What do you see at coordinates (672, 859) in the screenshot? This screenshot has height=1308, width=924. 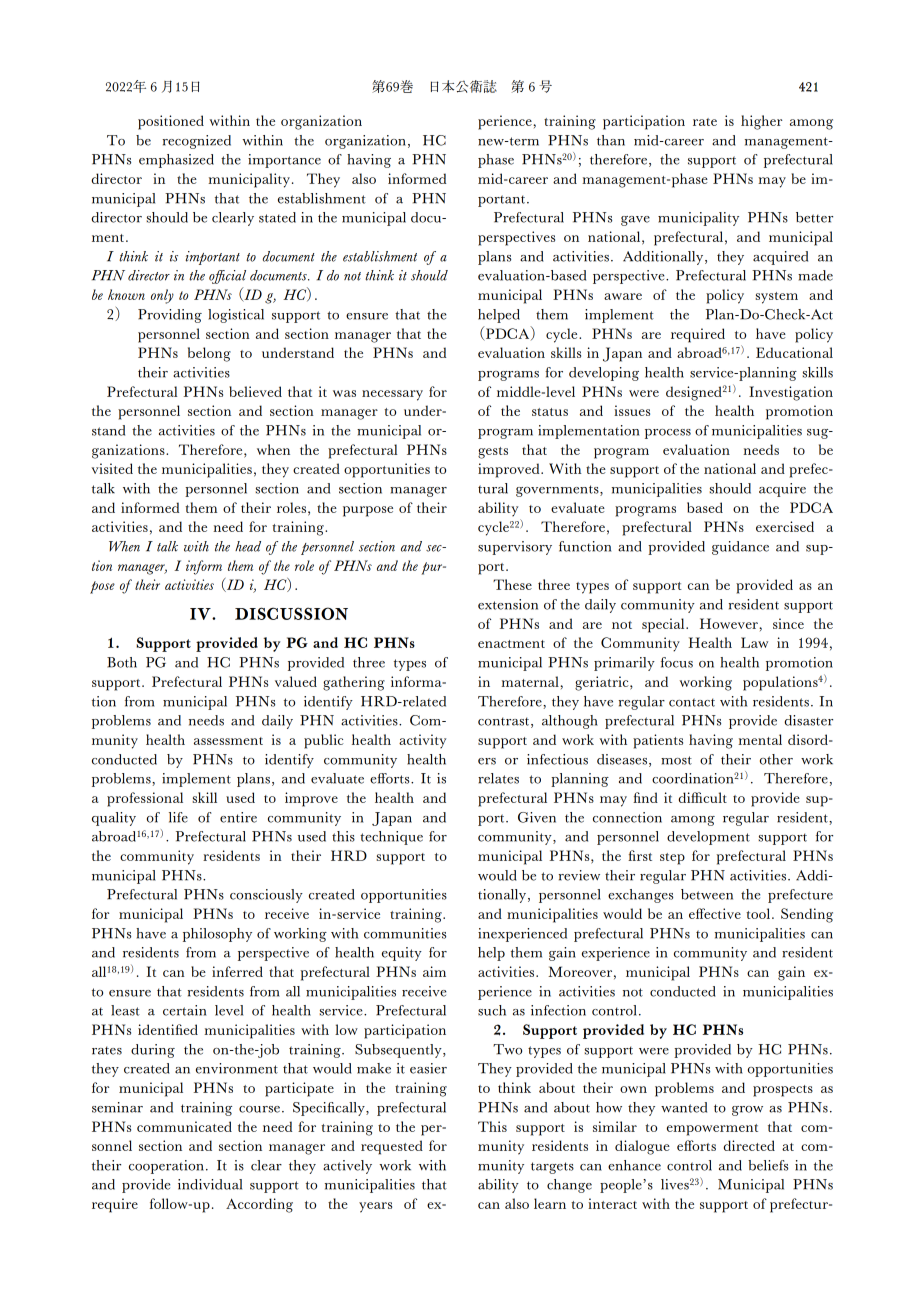 I see `step` at bounding box center [672, 859].
